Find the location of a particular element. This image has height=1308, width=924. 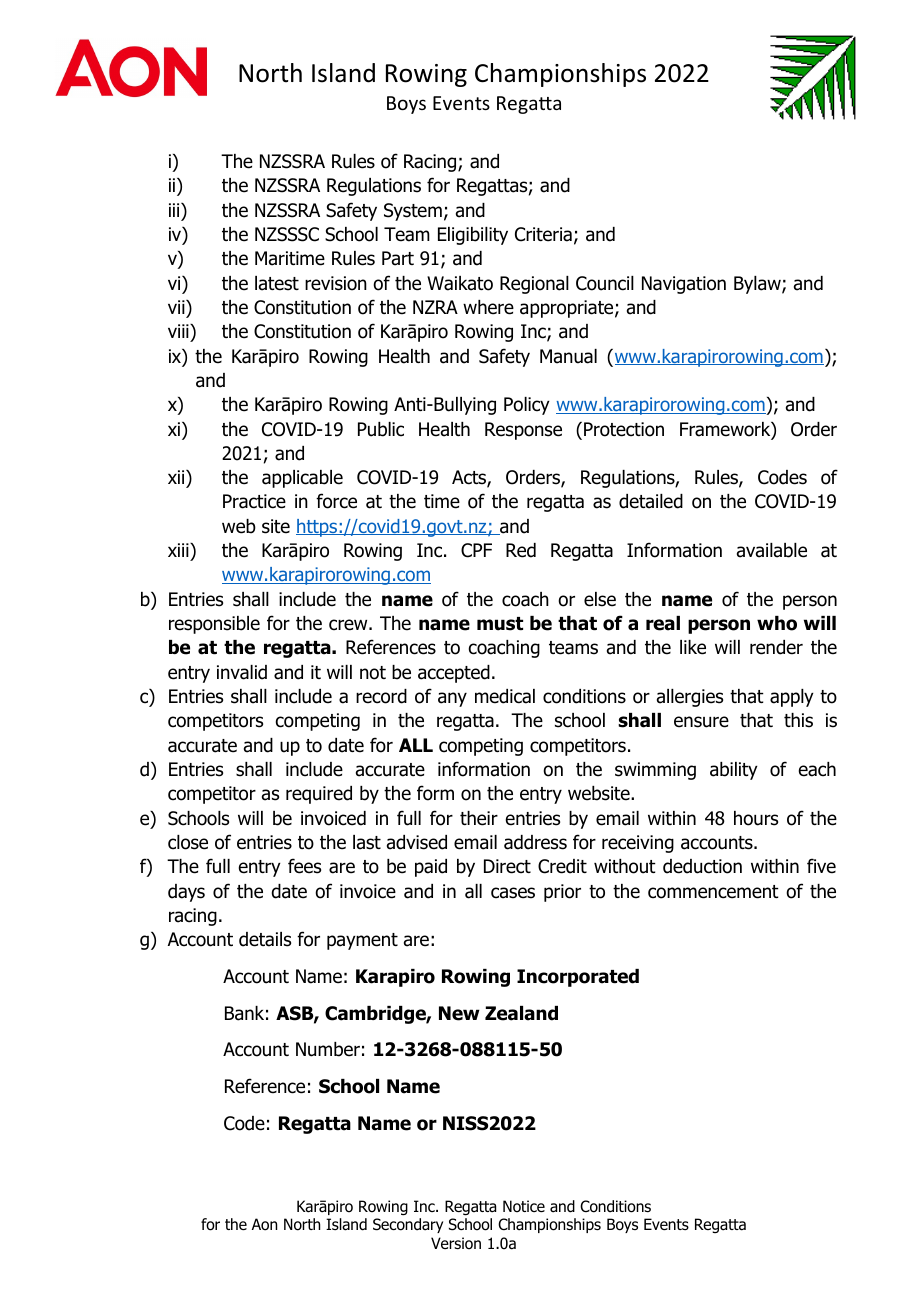

invalid is located at coordinates (242, 672).
